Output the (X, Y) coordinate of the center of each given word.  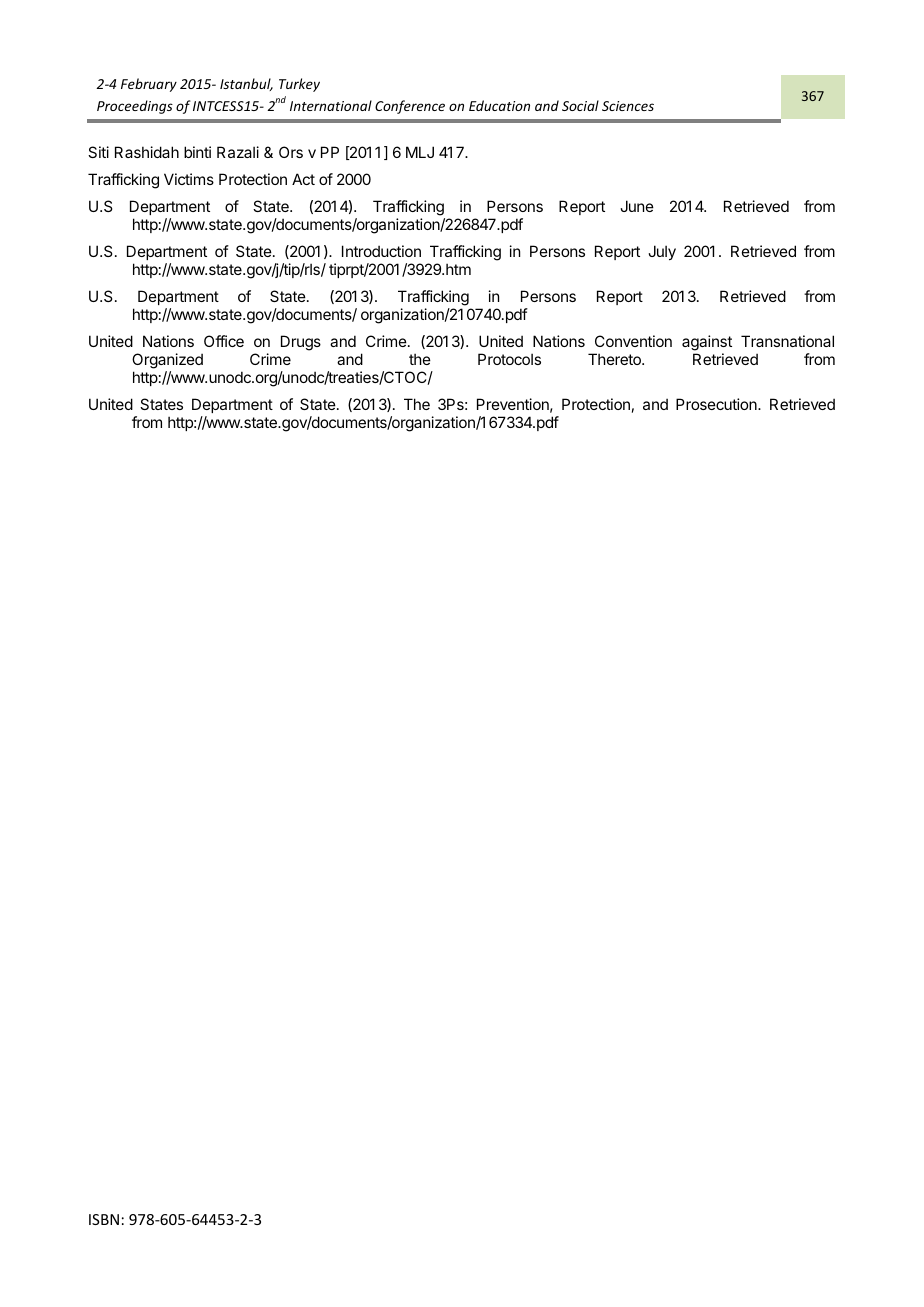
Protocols (509, 359)
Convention (633, 341)
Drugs (301, 343)
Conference (410, 107)
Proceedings (135, 107)
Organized (167, 361)
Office (224, 341)
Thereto (615, 359)
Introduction (381, 251)
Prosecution (717, 404)
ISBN (104, 1219)
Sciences (628, 106)
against (707, 344)
